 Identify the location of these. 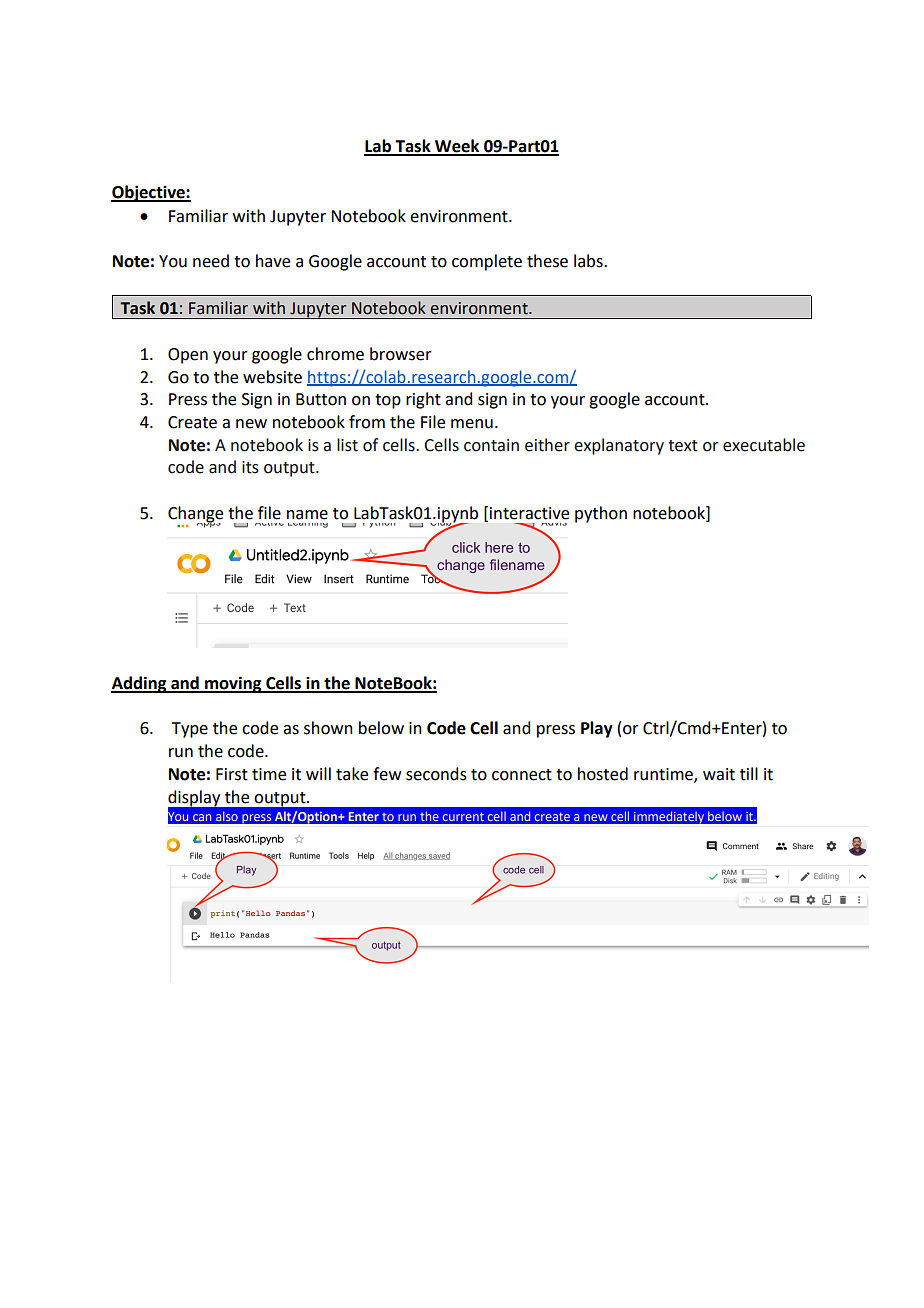
(547, 261).
